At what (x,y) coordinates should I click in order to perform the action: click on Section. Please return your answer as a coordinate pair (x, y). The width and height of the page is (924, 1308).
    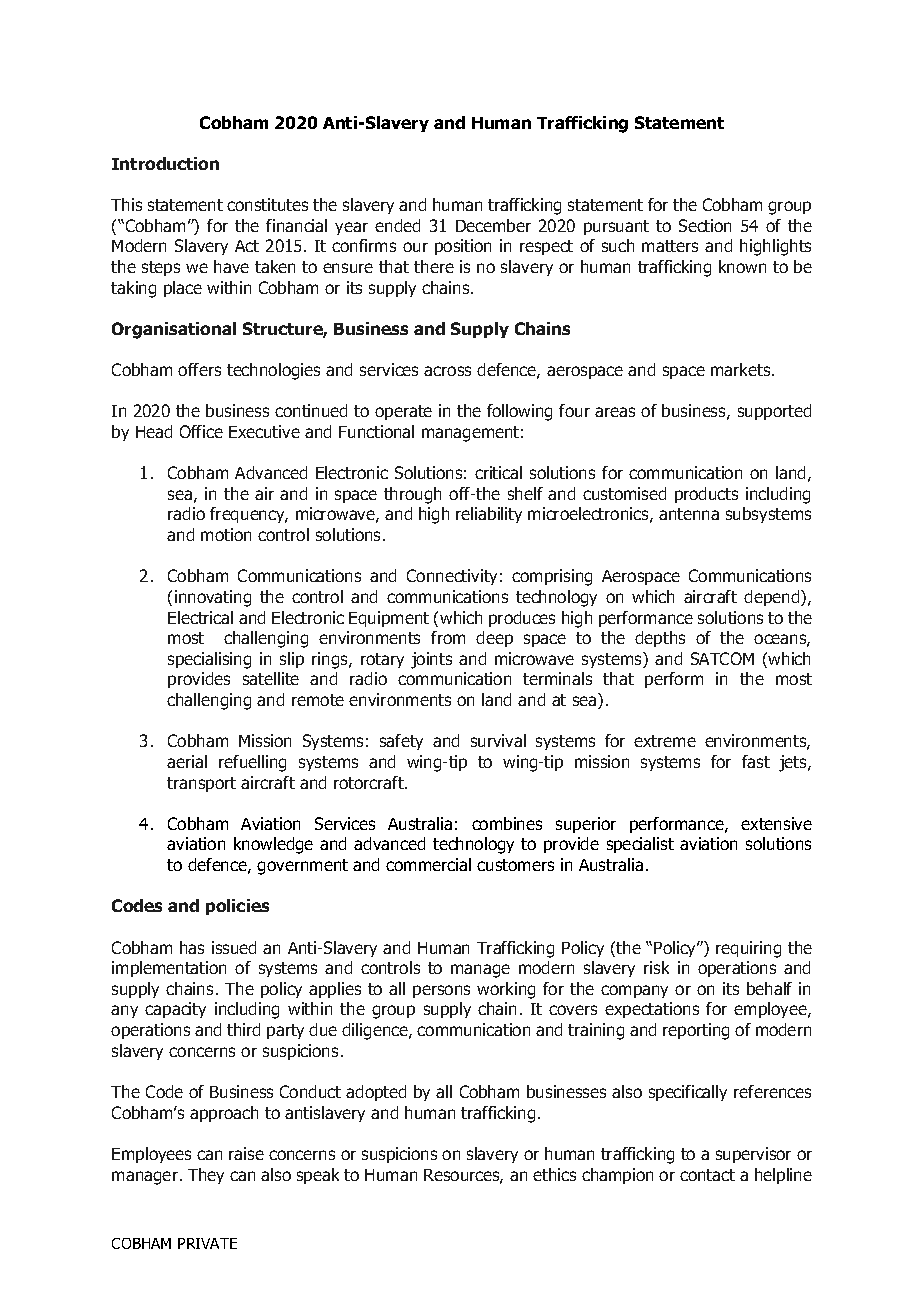
    Looking at the image, I should click on (705, 225).
